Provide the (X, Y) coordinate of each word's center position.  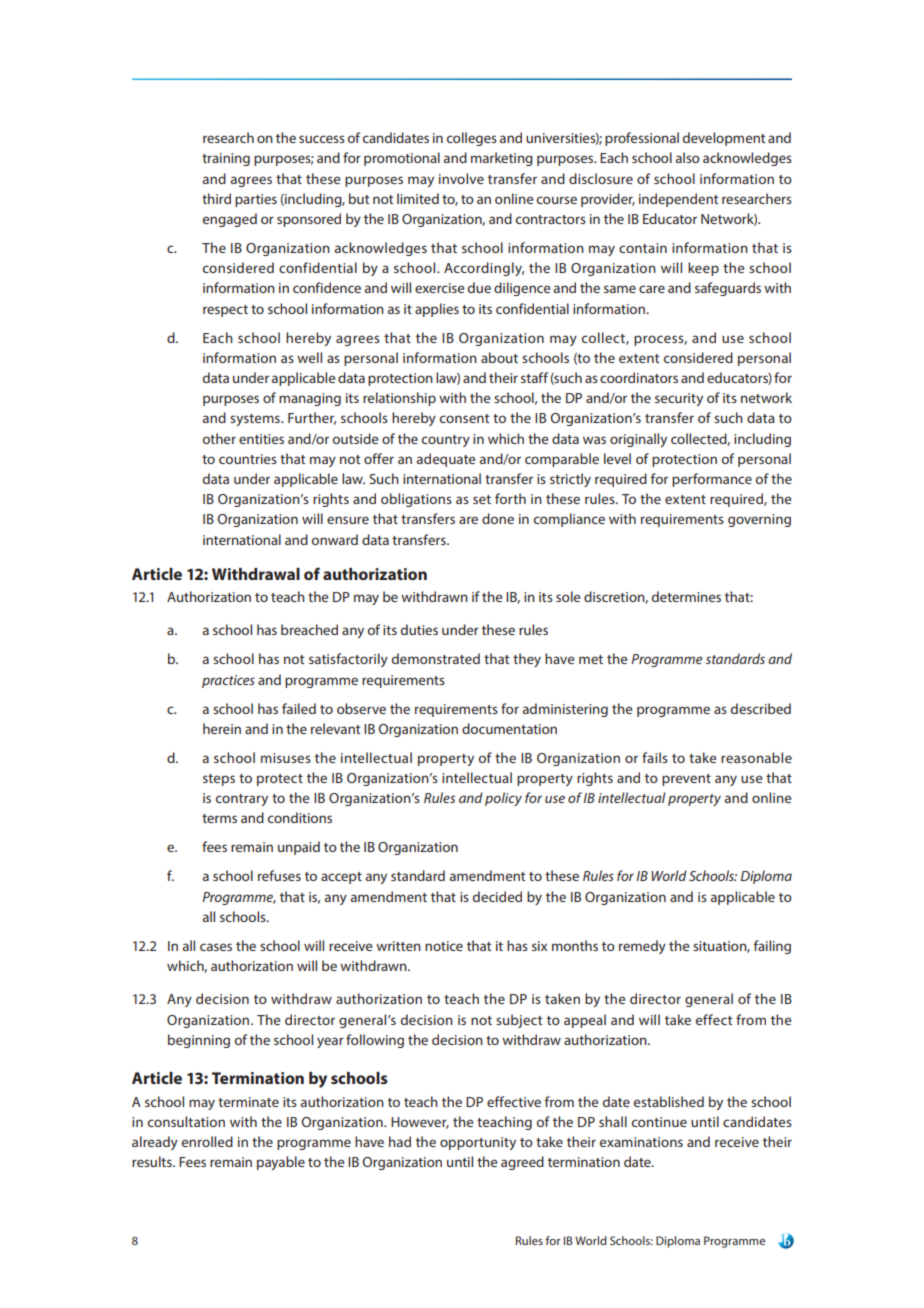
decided (497, 896)
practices (228, 681)
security (679, 399)
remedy (642, 947)
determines (686, 596)
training (226, 159)
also (688, 157)
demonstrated (436, 658)
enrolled (207, 1141)
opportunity (478, 1143)
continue (659, 1122)
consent (465, 418)
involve (461, 178)
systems (256, 420)
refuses (279, 875)
